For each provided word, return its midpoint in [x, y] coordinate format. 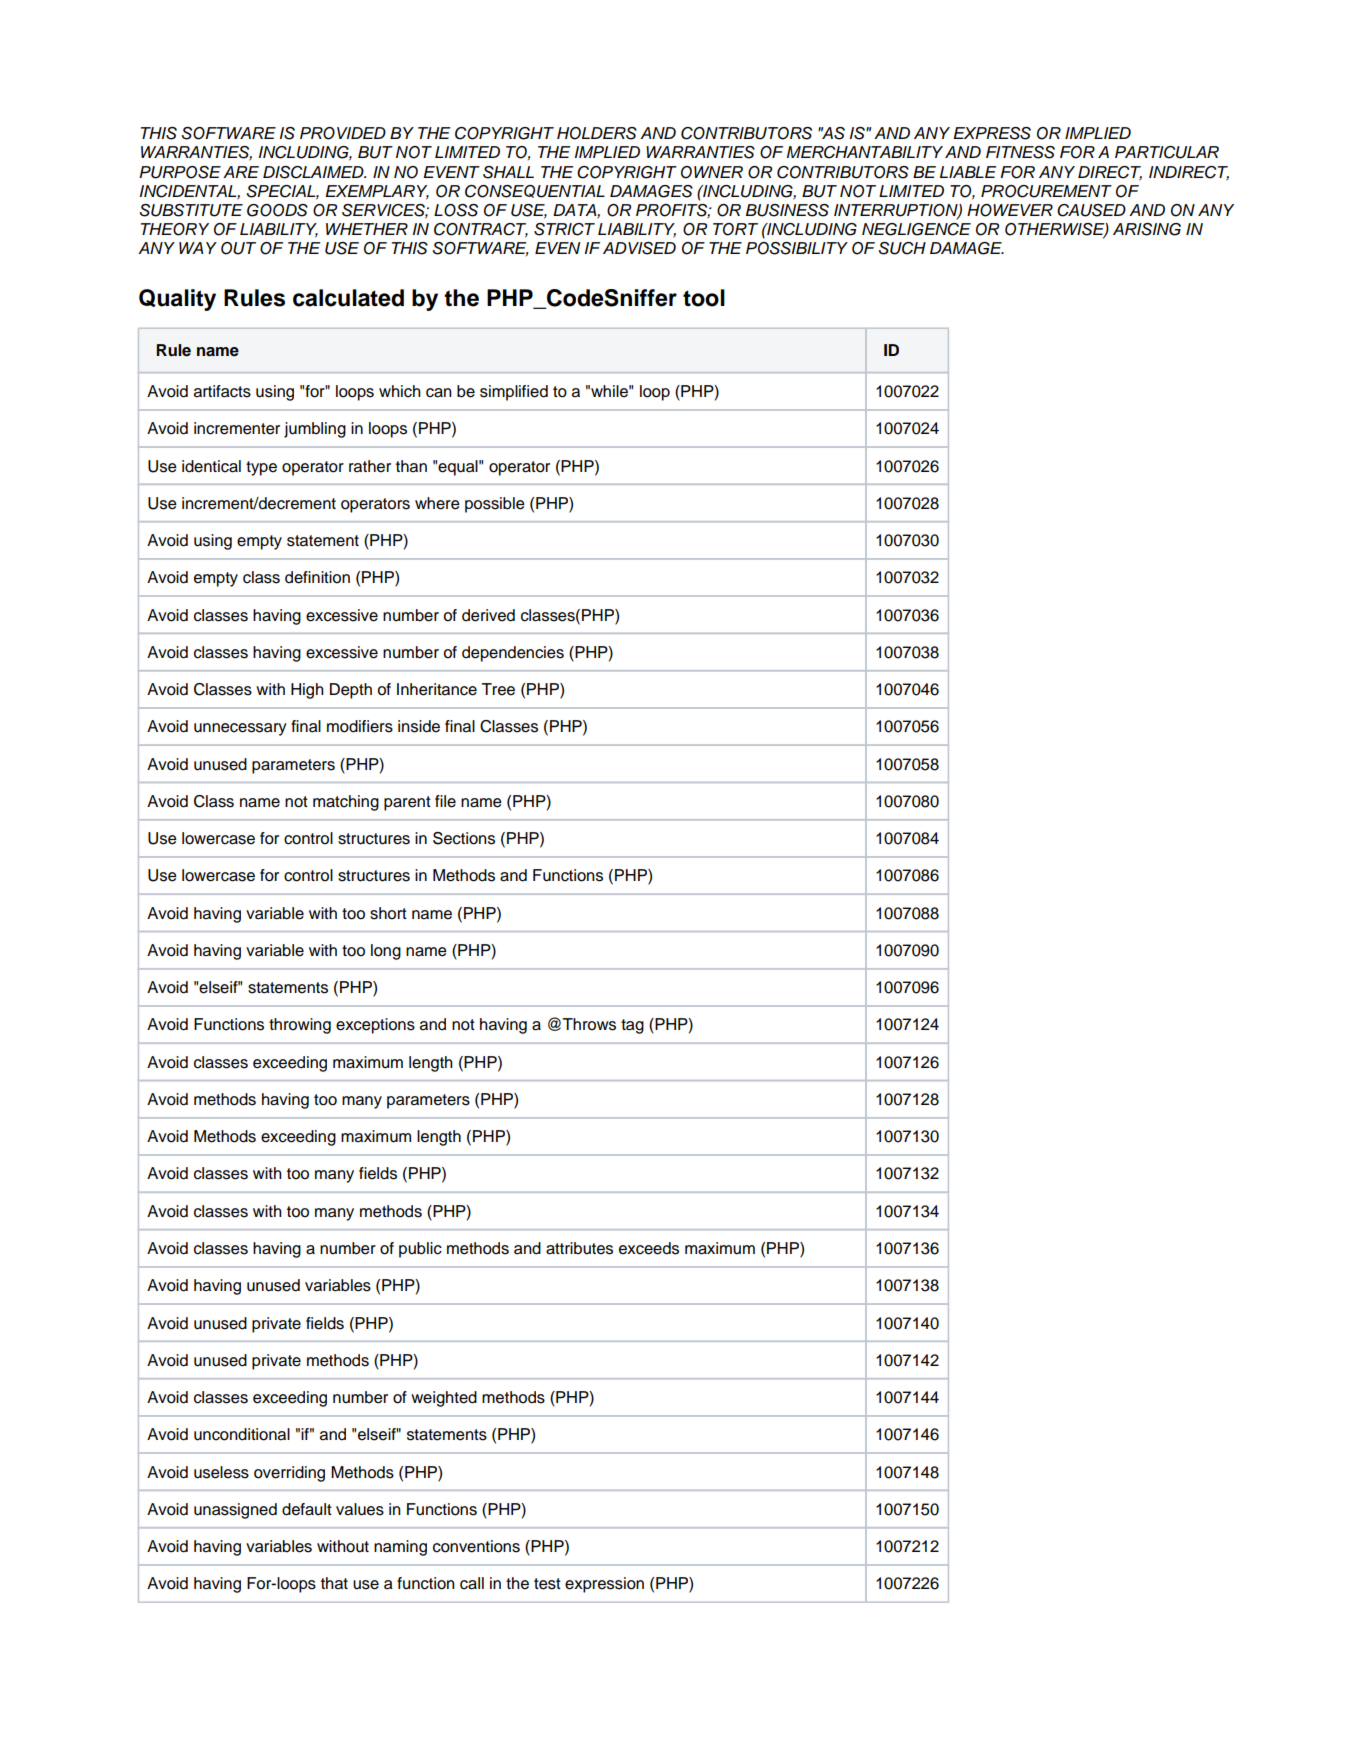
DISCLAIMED [314, 172]
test [547, 1584]
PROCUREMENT [1046, 191]
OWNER [712, 172]
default [307, 1509]
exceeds [649, 1248]
